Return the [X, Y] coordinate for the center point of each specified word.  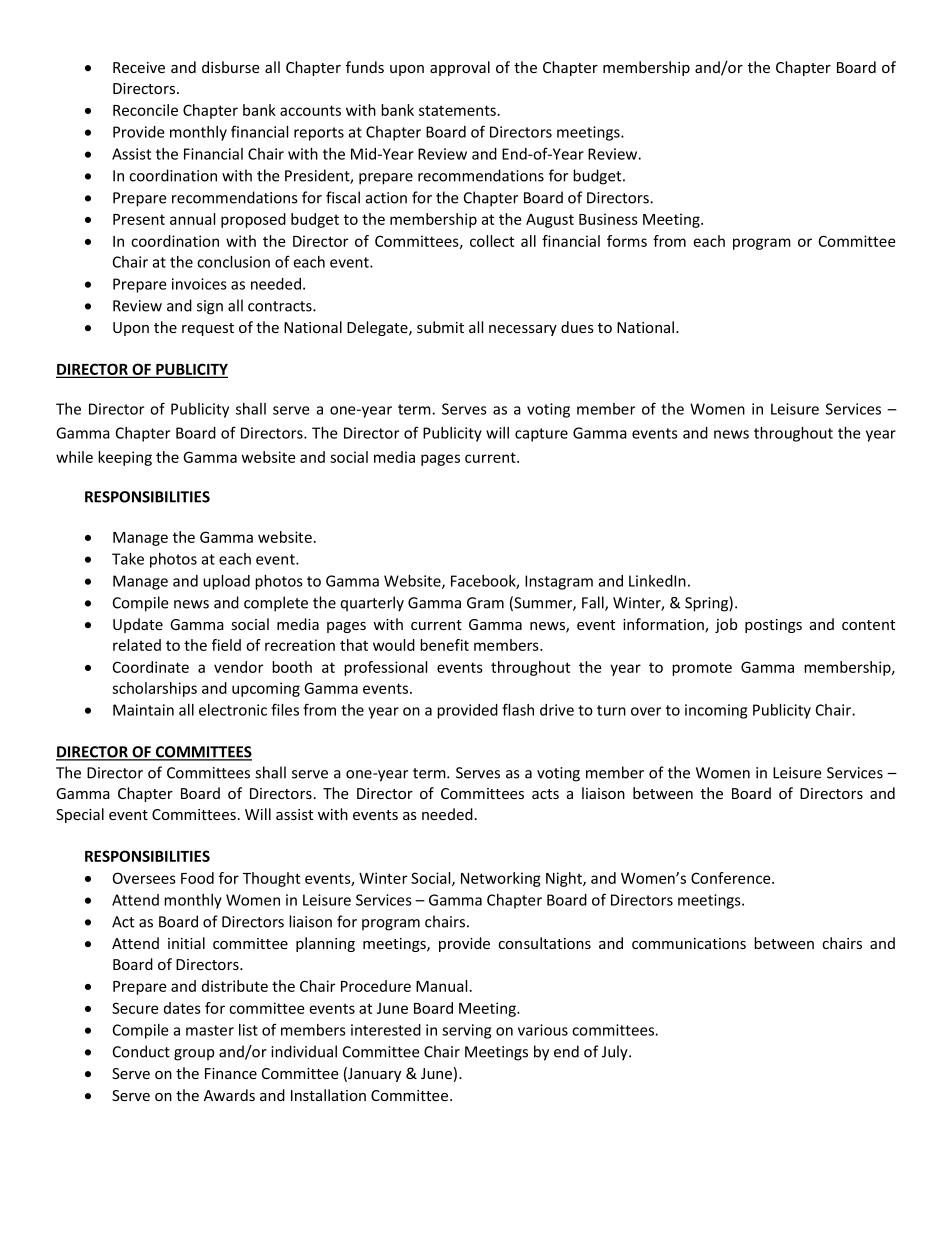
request [208, 329]
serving [466, 1031]
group [194, 1055]
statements [457, 110]
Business [608, 219]
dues [577, 327]
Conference [732, 878]
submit [440, 327]
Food [197, 878]
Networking [501, 879]
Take [128, 559]
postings [773, 626]
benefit [444, 645]
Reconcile [145, 110]
